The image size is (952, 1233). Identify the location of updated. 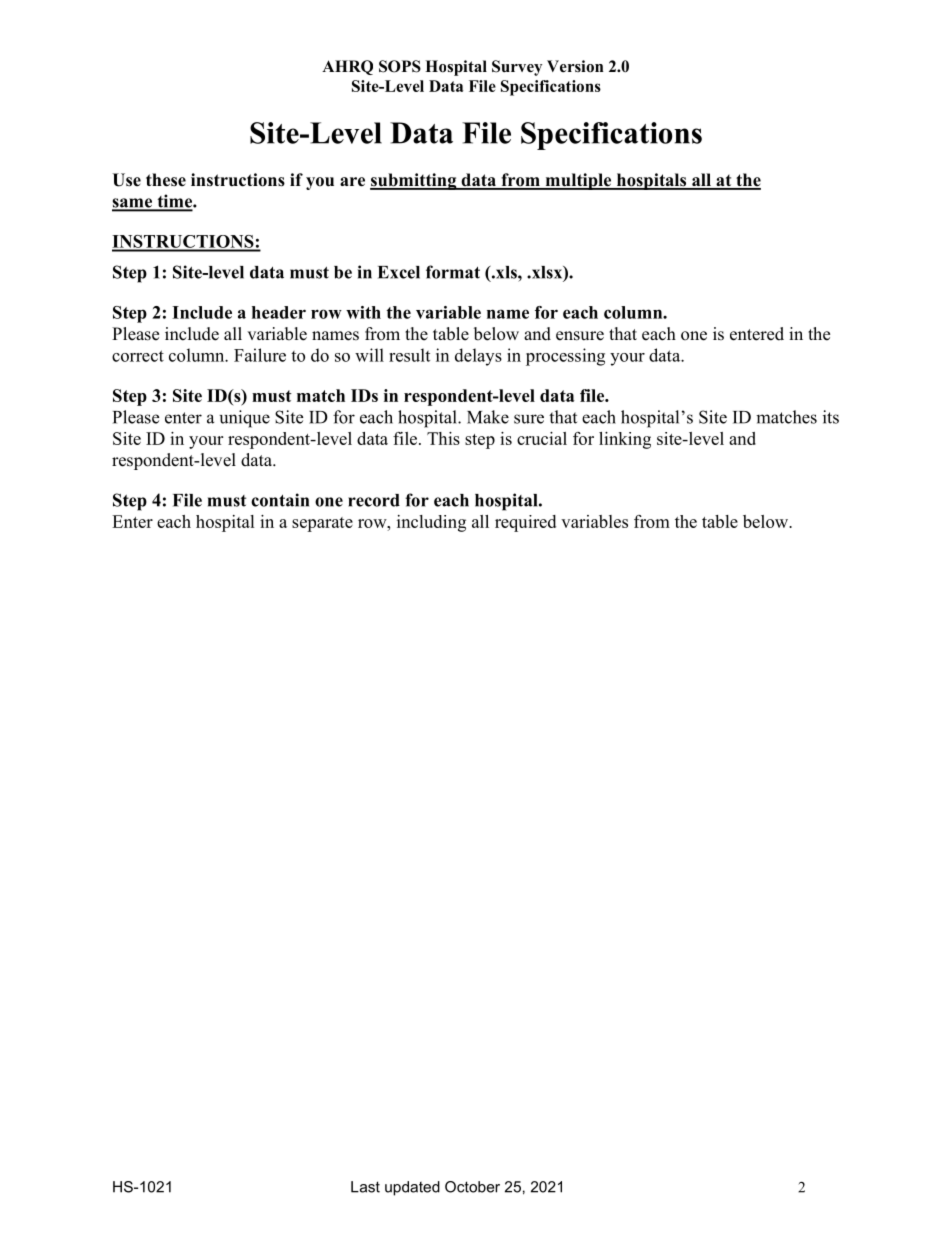
(412, 1188).
